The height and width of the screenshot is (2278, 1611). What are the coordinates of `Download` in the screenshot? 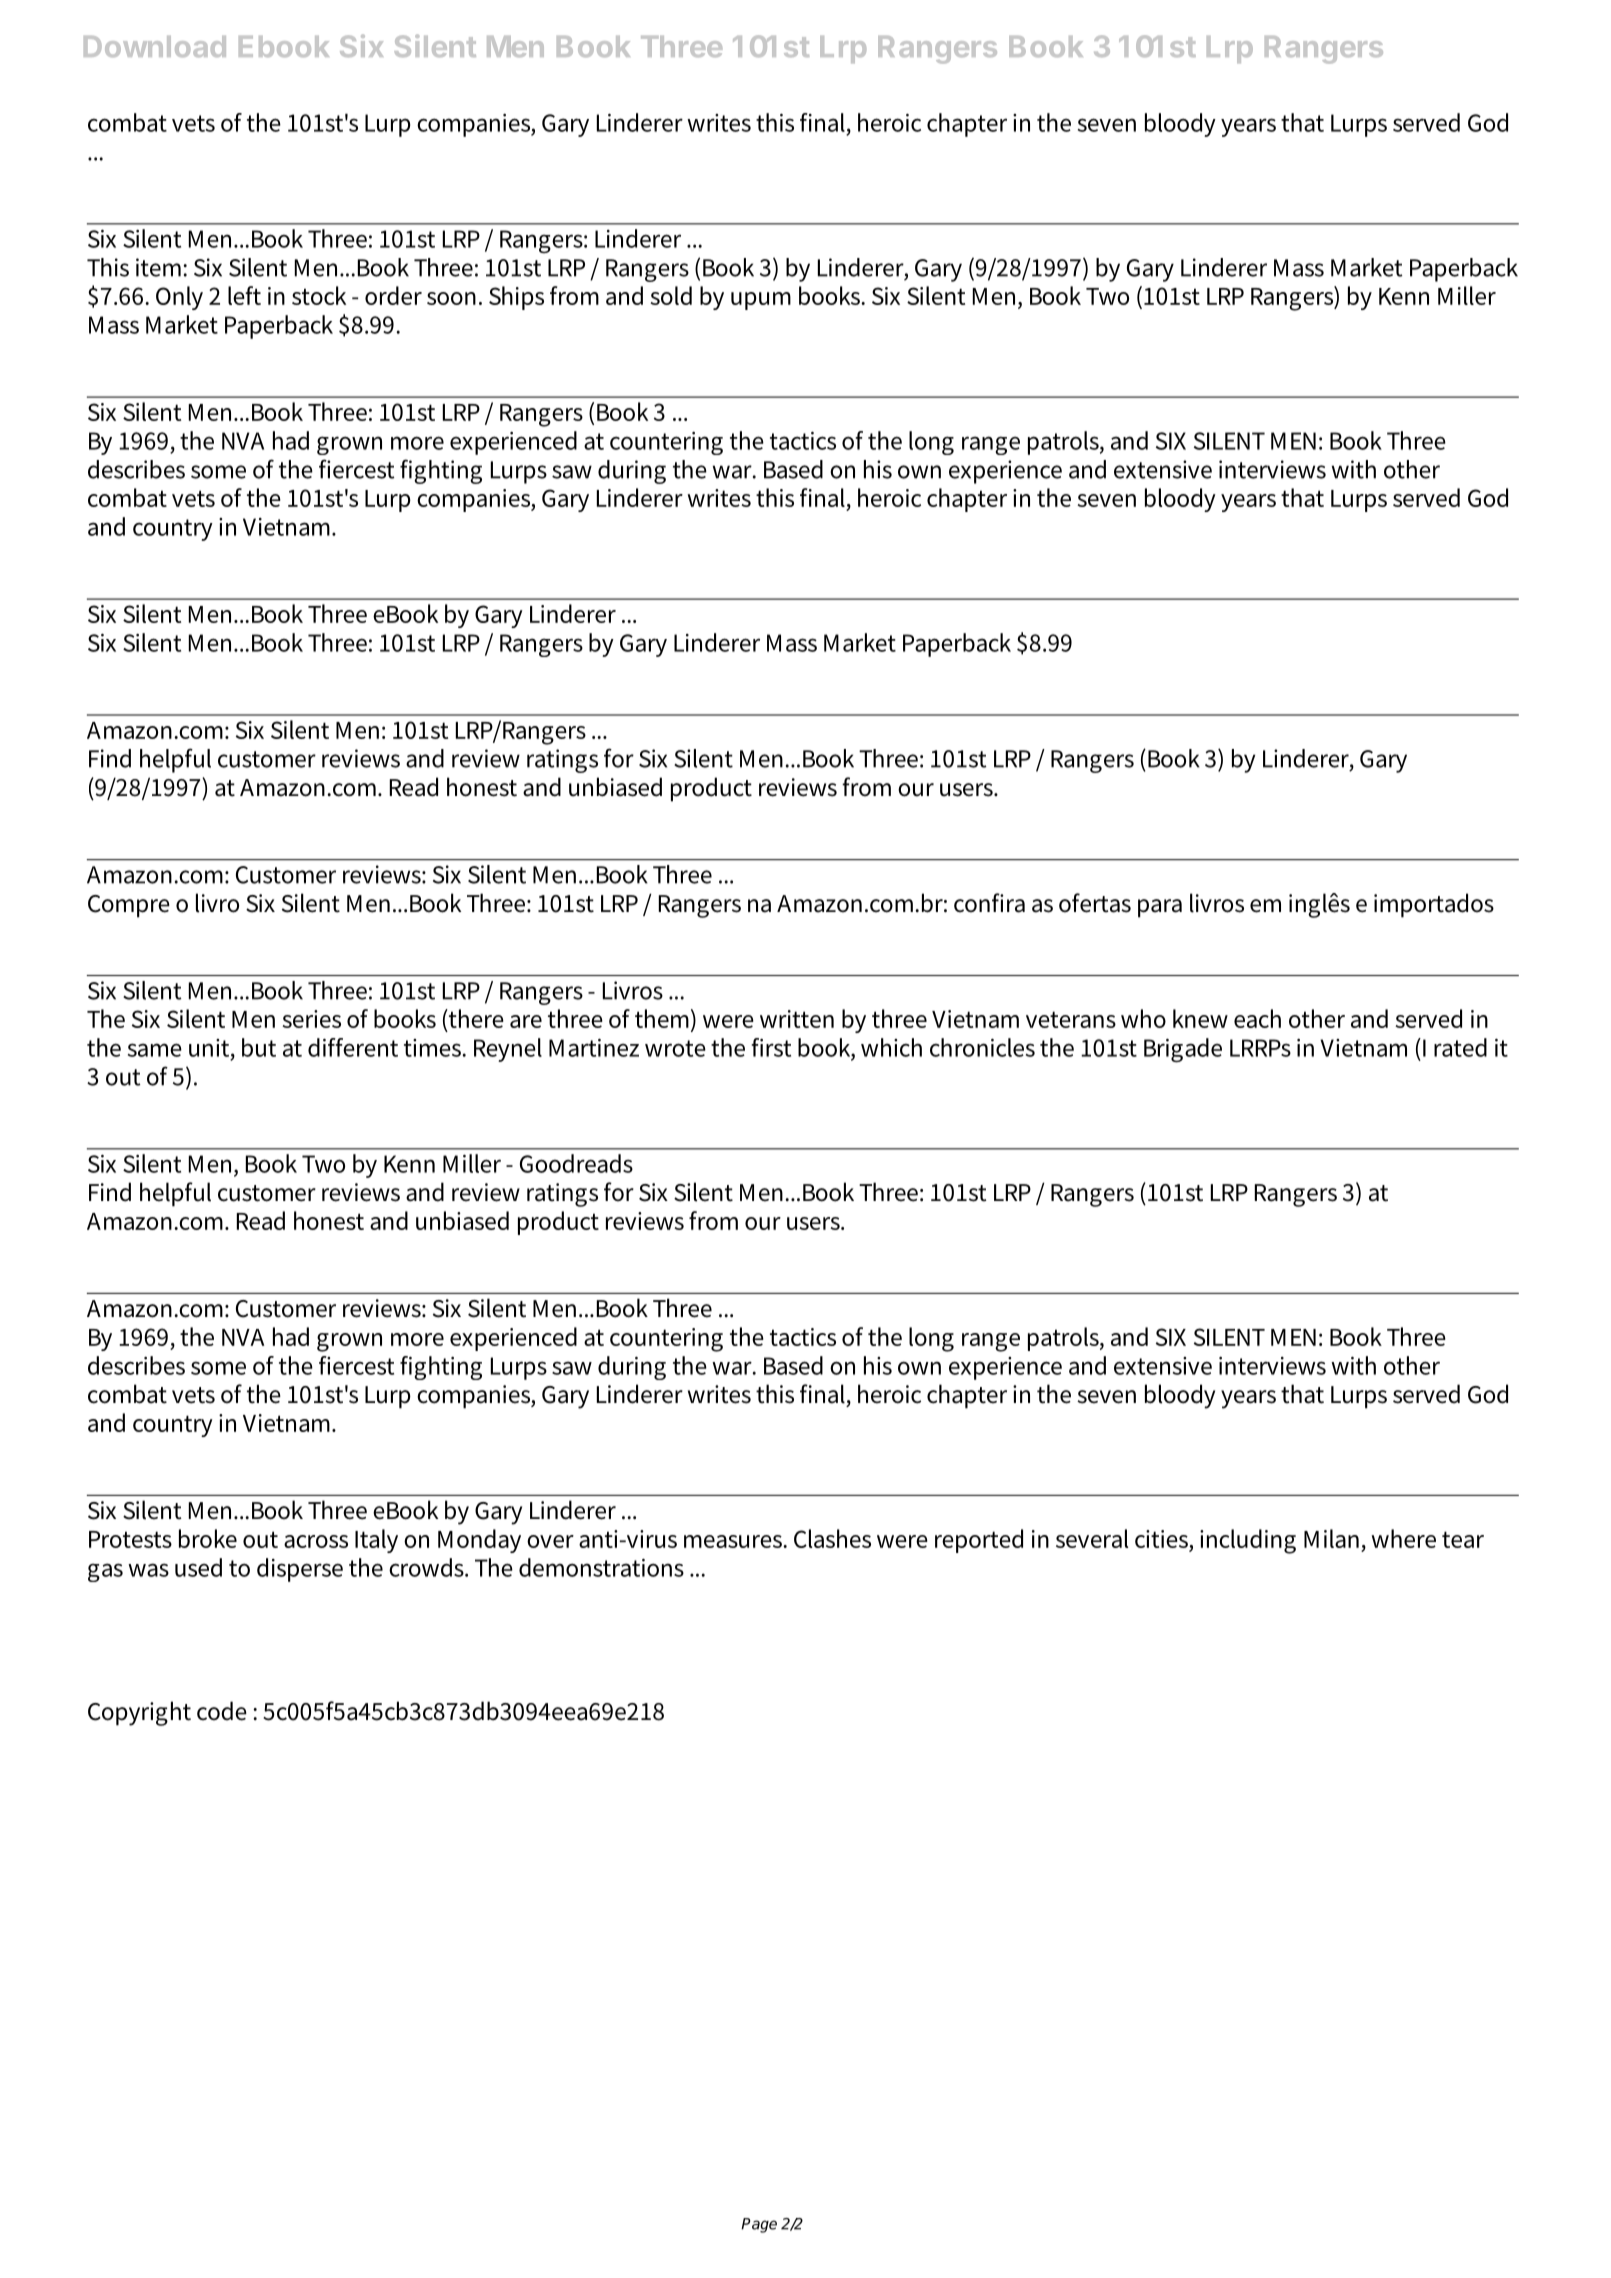 It's located at (155, 46).
